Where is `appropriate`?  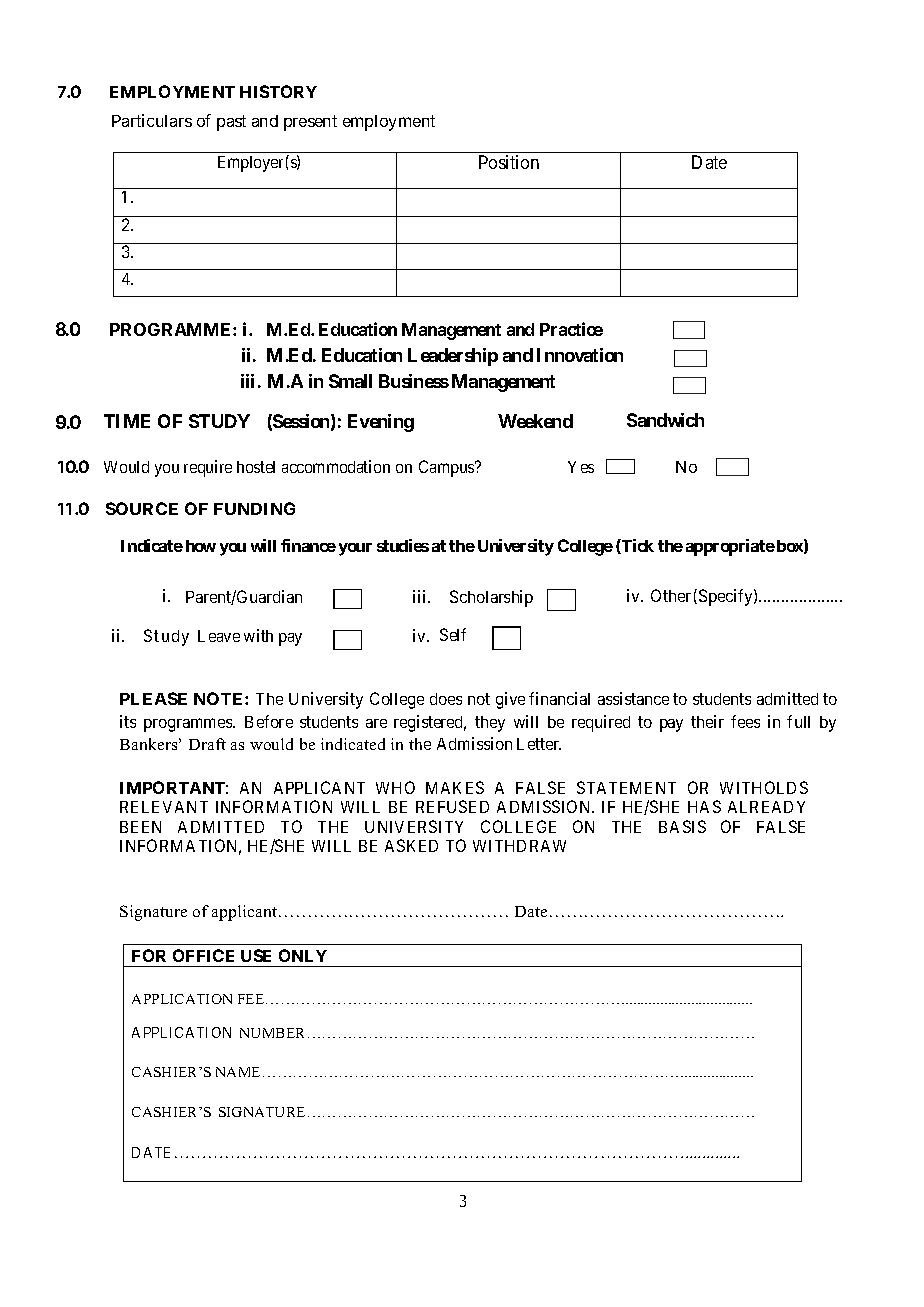
appropriate is located at coordinates (730, 547).
